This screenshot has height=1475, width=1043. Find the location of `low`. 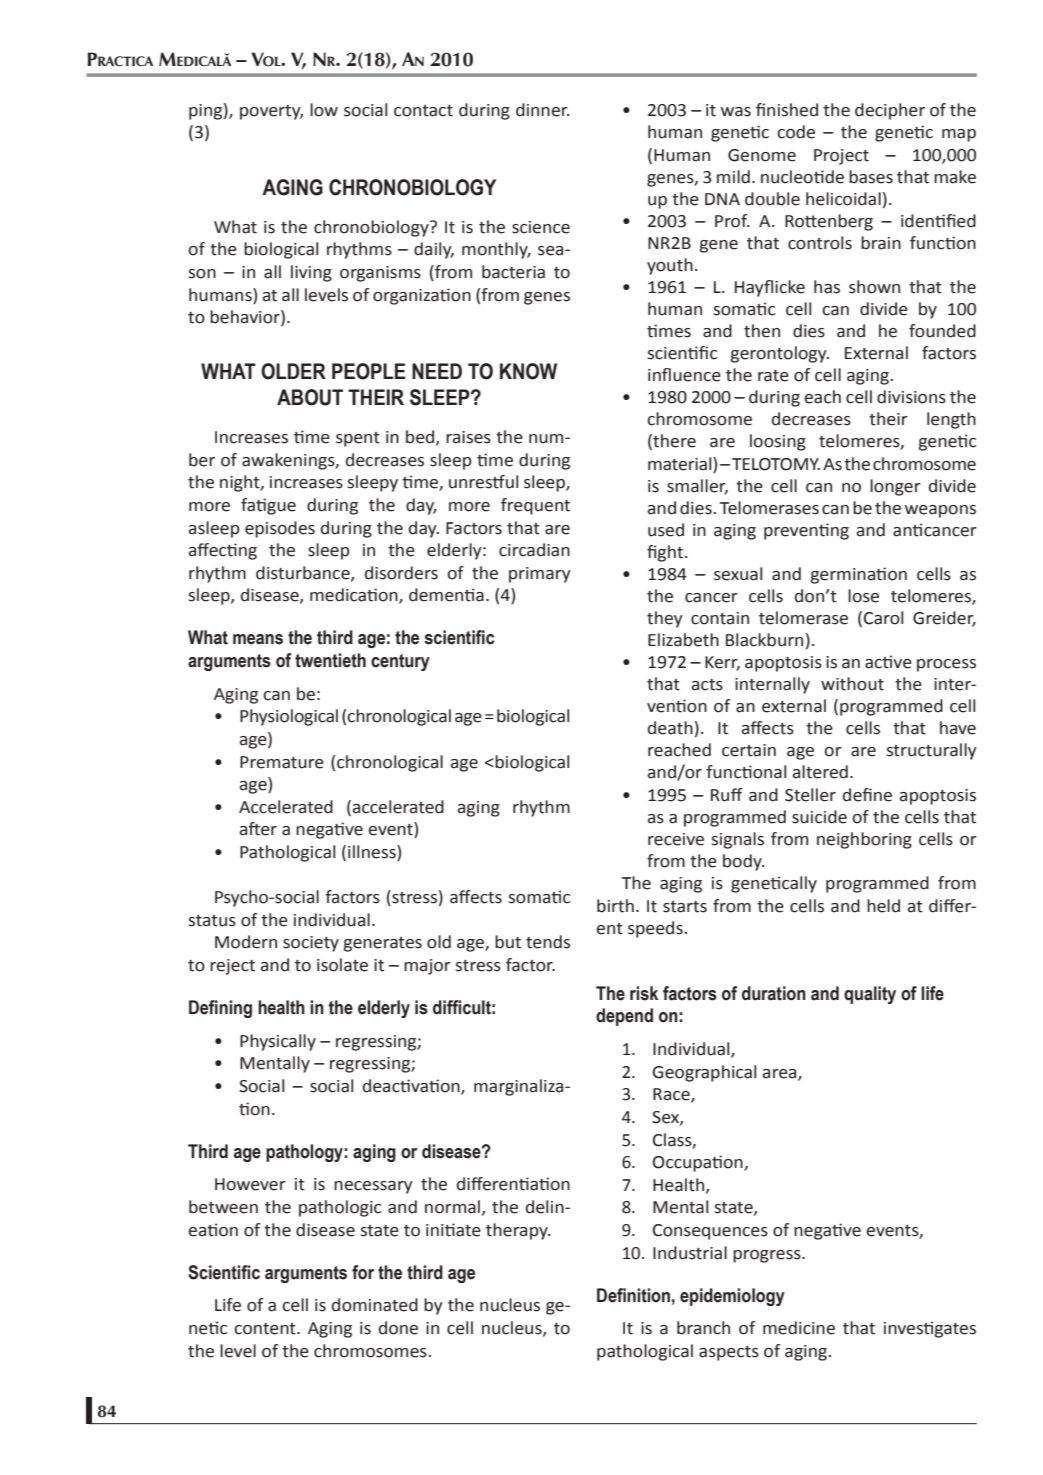

low is located at coordinates (324, 110).
